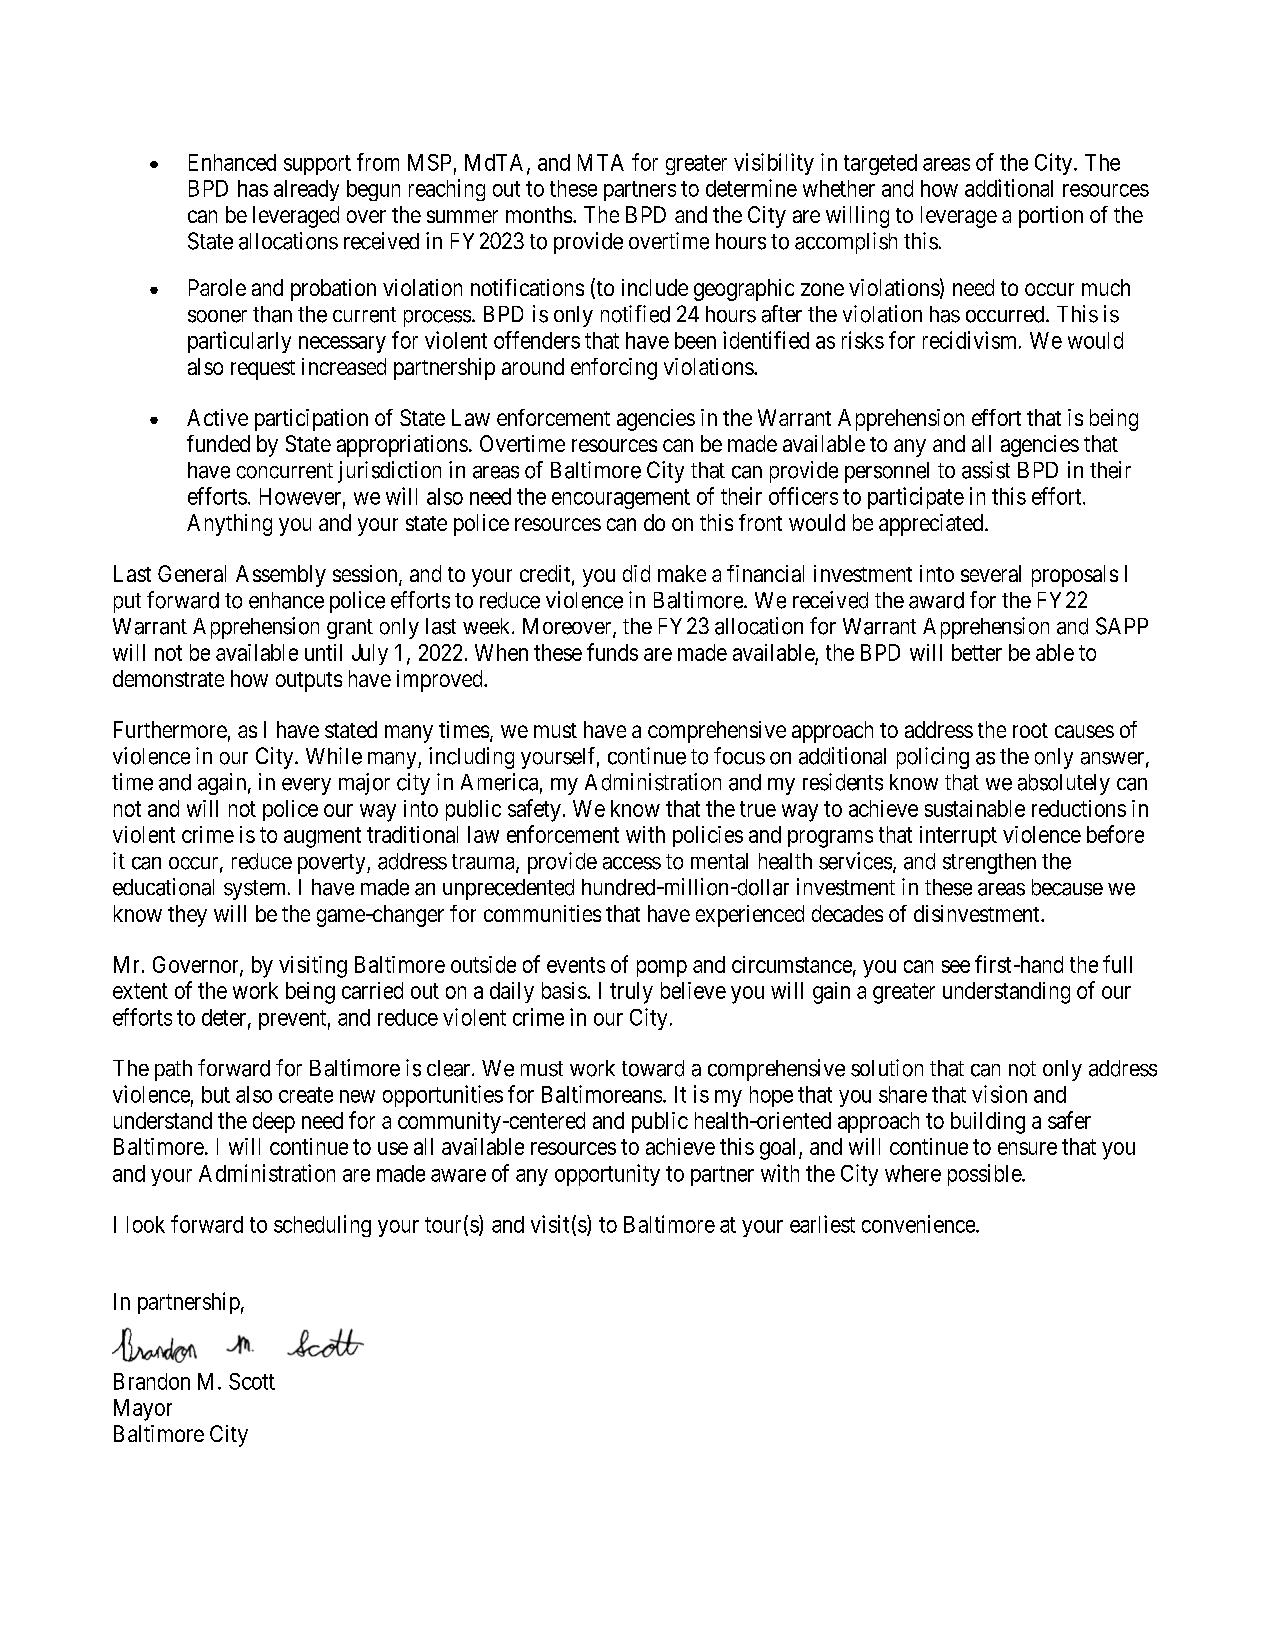 Image resolution: width=1269 pixels, height=1642 pixels. Describe the element at coordinates (306, 786) in the document. I see `every` at that location.
